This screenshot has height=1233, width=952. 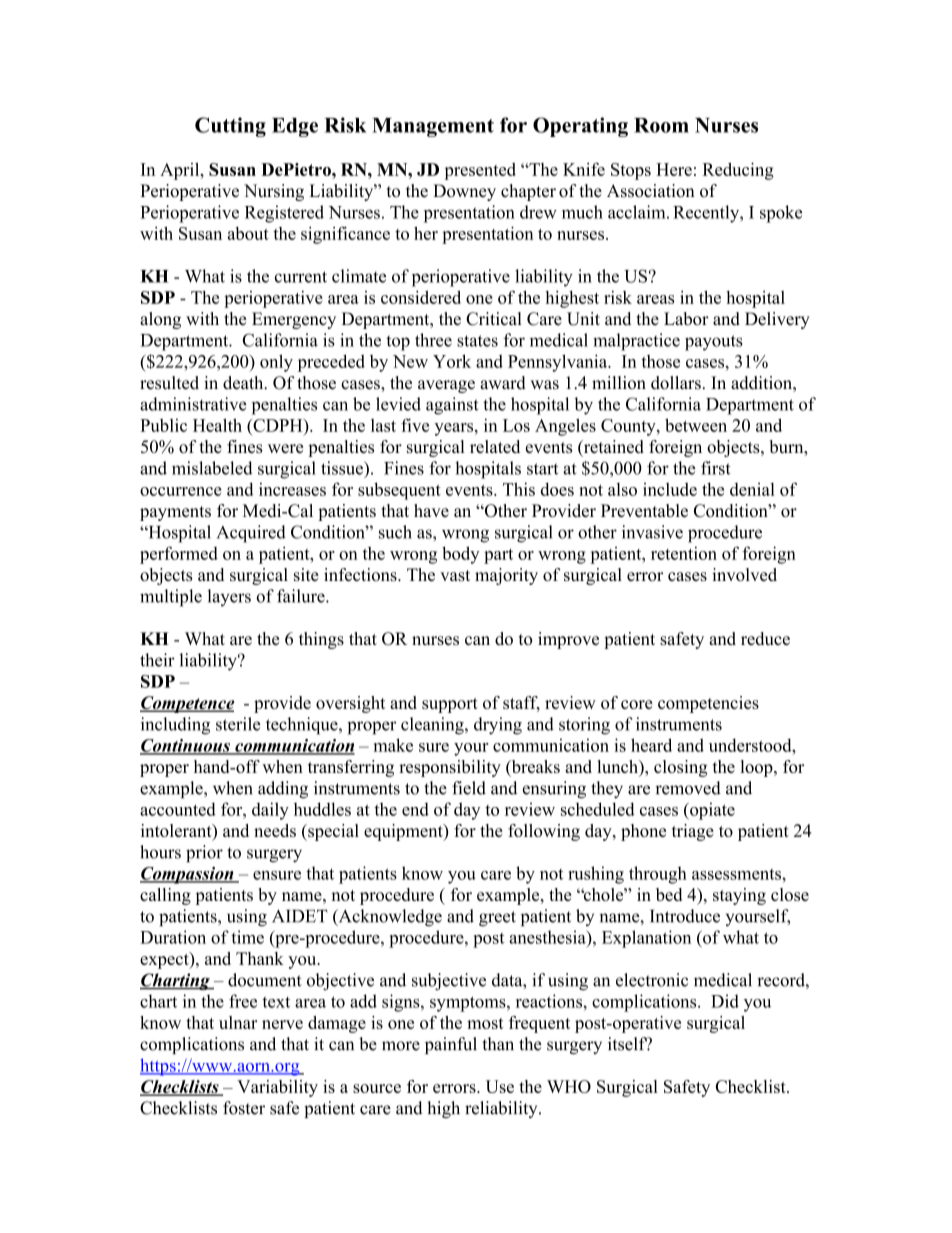 What do you see at coordinates (230, 127) in the screenshot?
I see `Cutting` at bounding box center [230, 127].
